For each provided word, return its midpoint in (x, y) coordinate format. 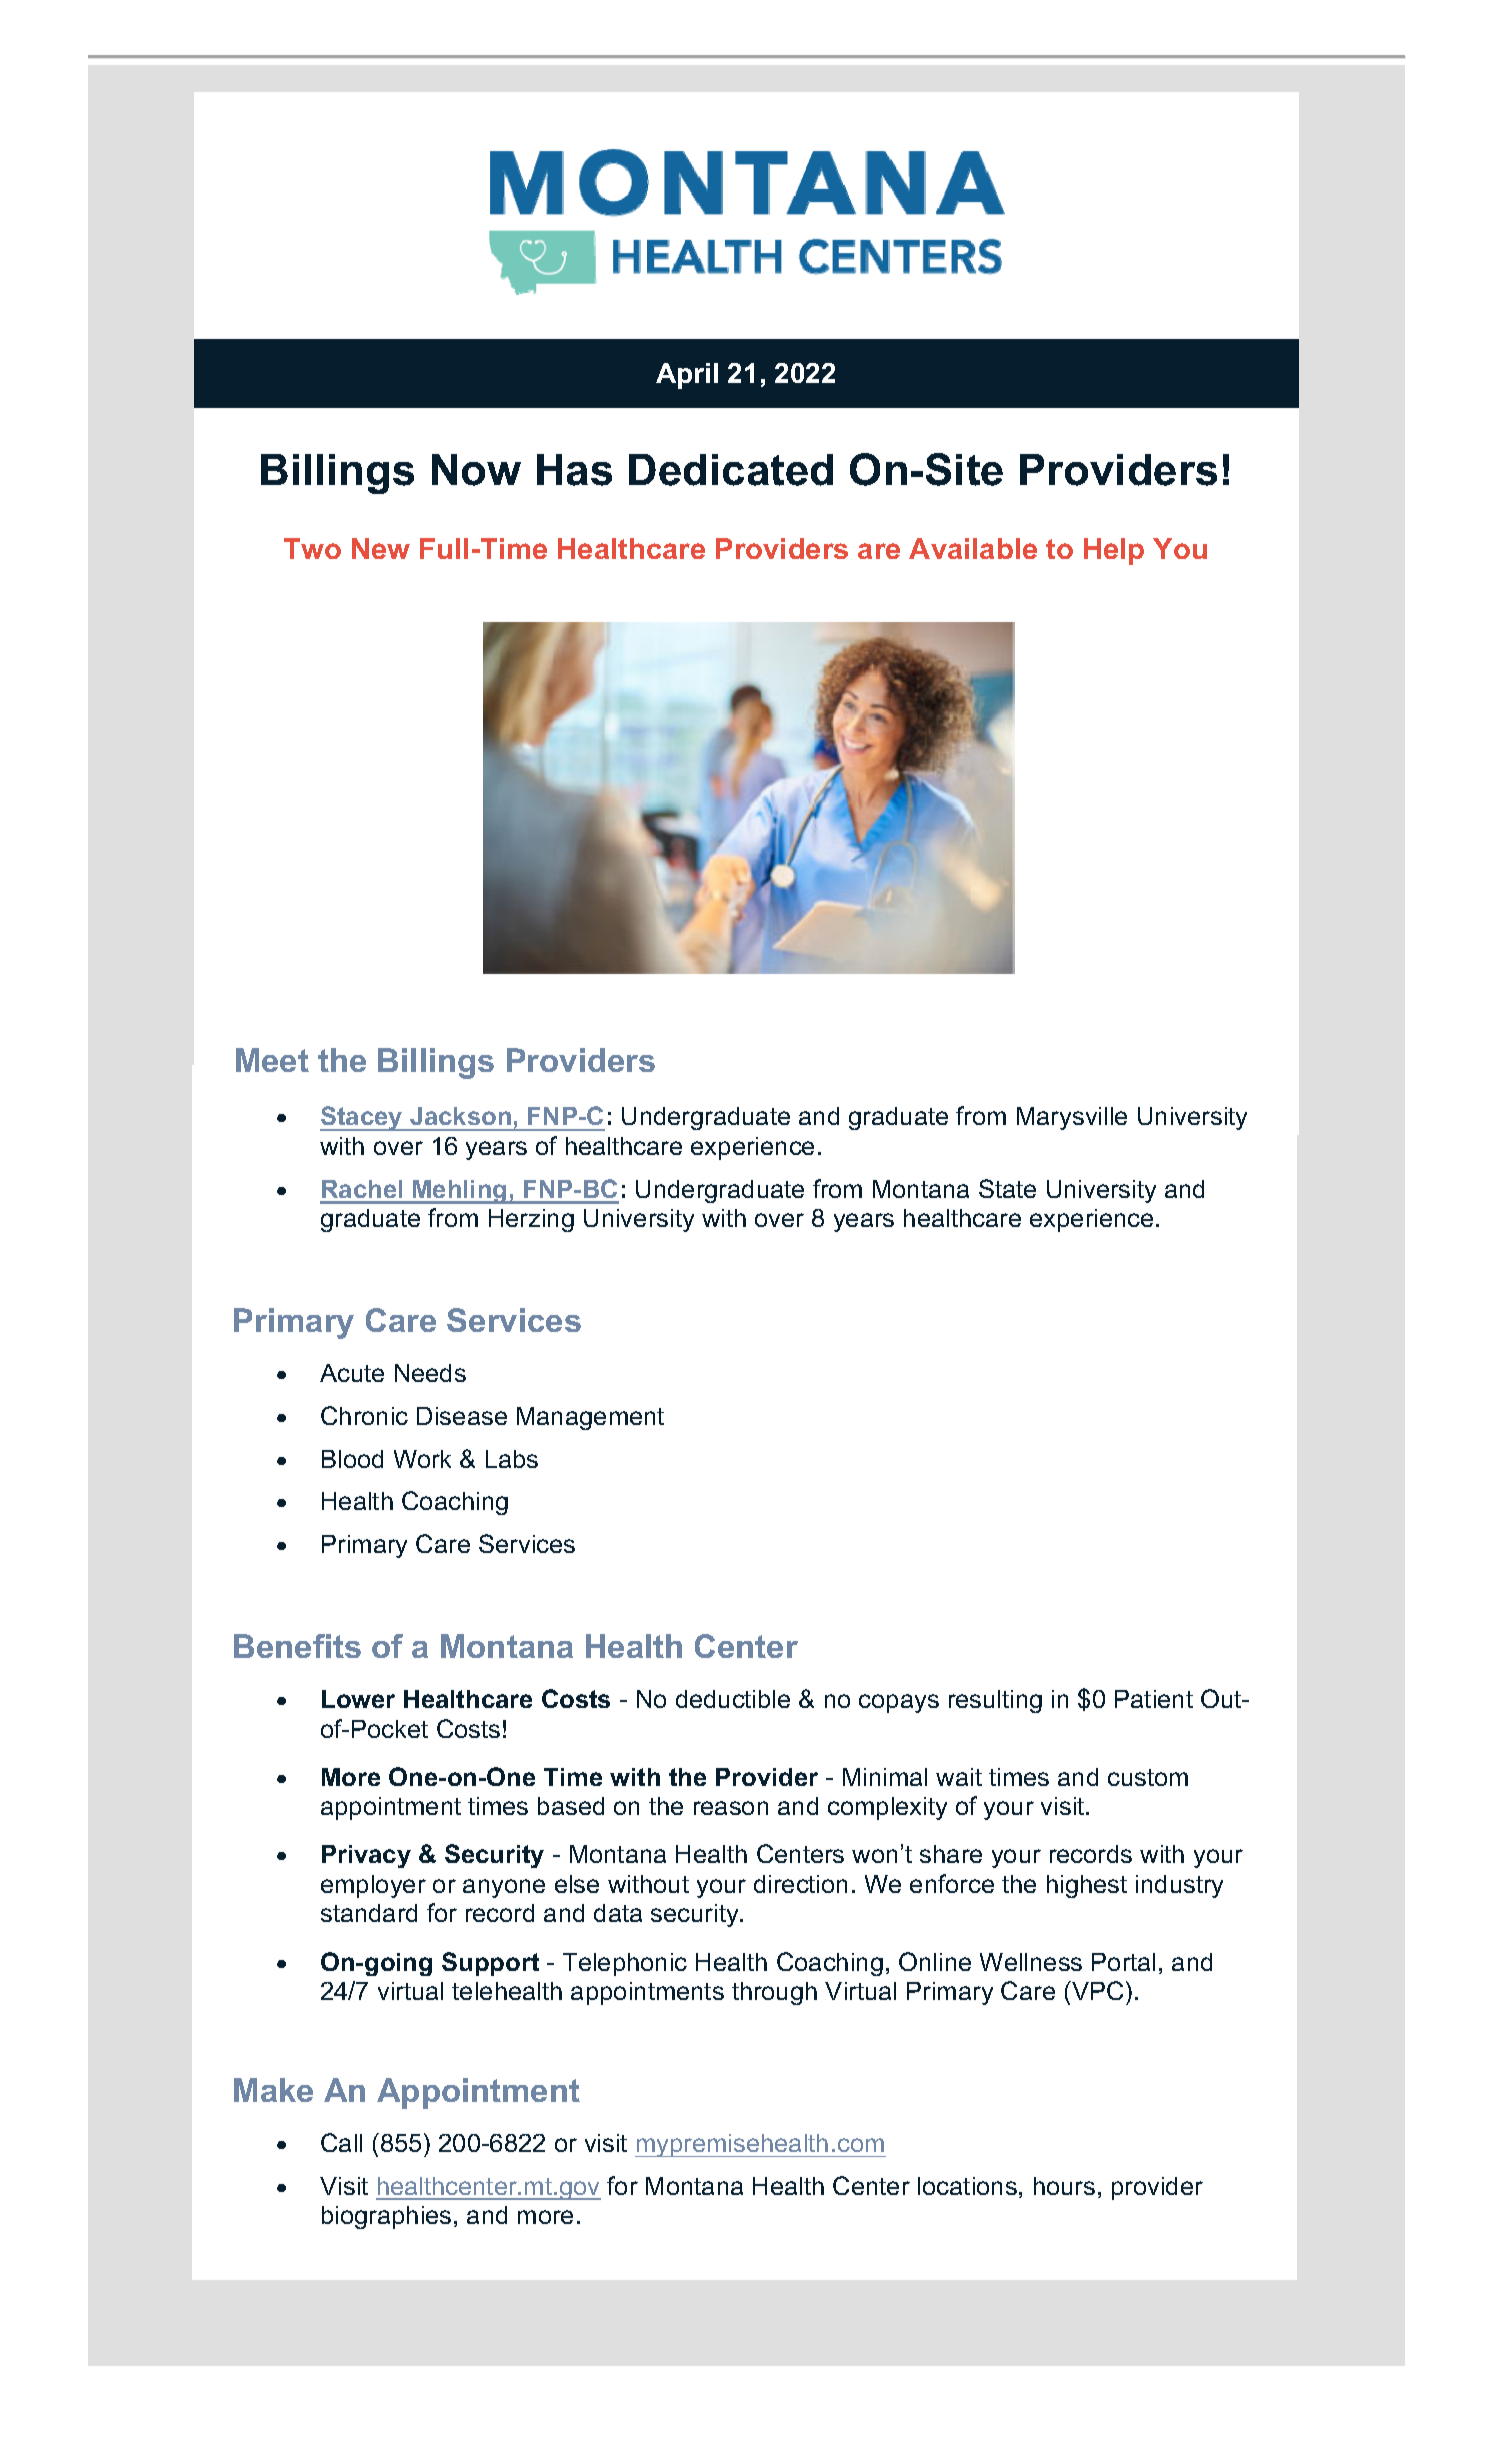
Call (341, 2142)
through (774, 1993)
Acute (352, 1373)
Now (476, 470)
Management (590, 1418)
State (1007, 1188)
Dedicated (731, 470)
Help (1114, 551)
